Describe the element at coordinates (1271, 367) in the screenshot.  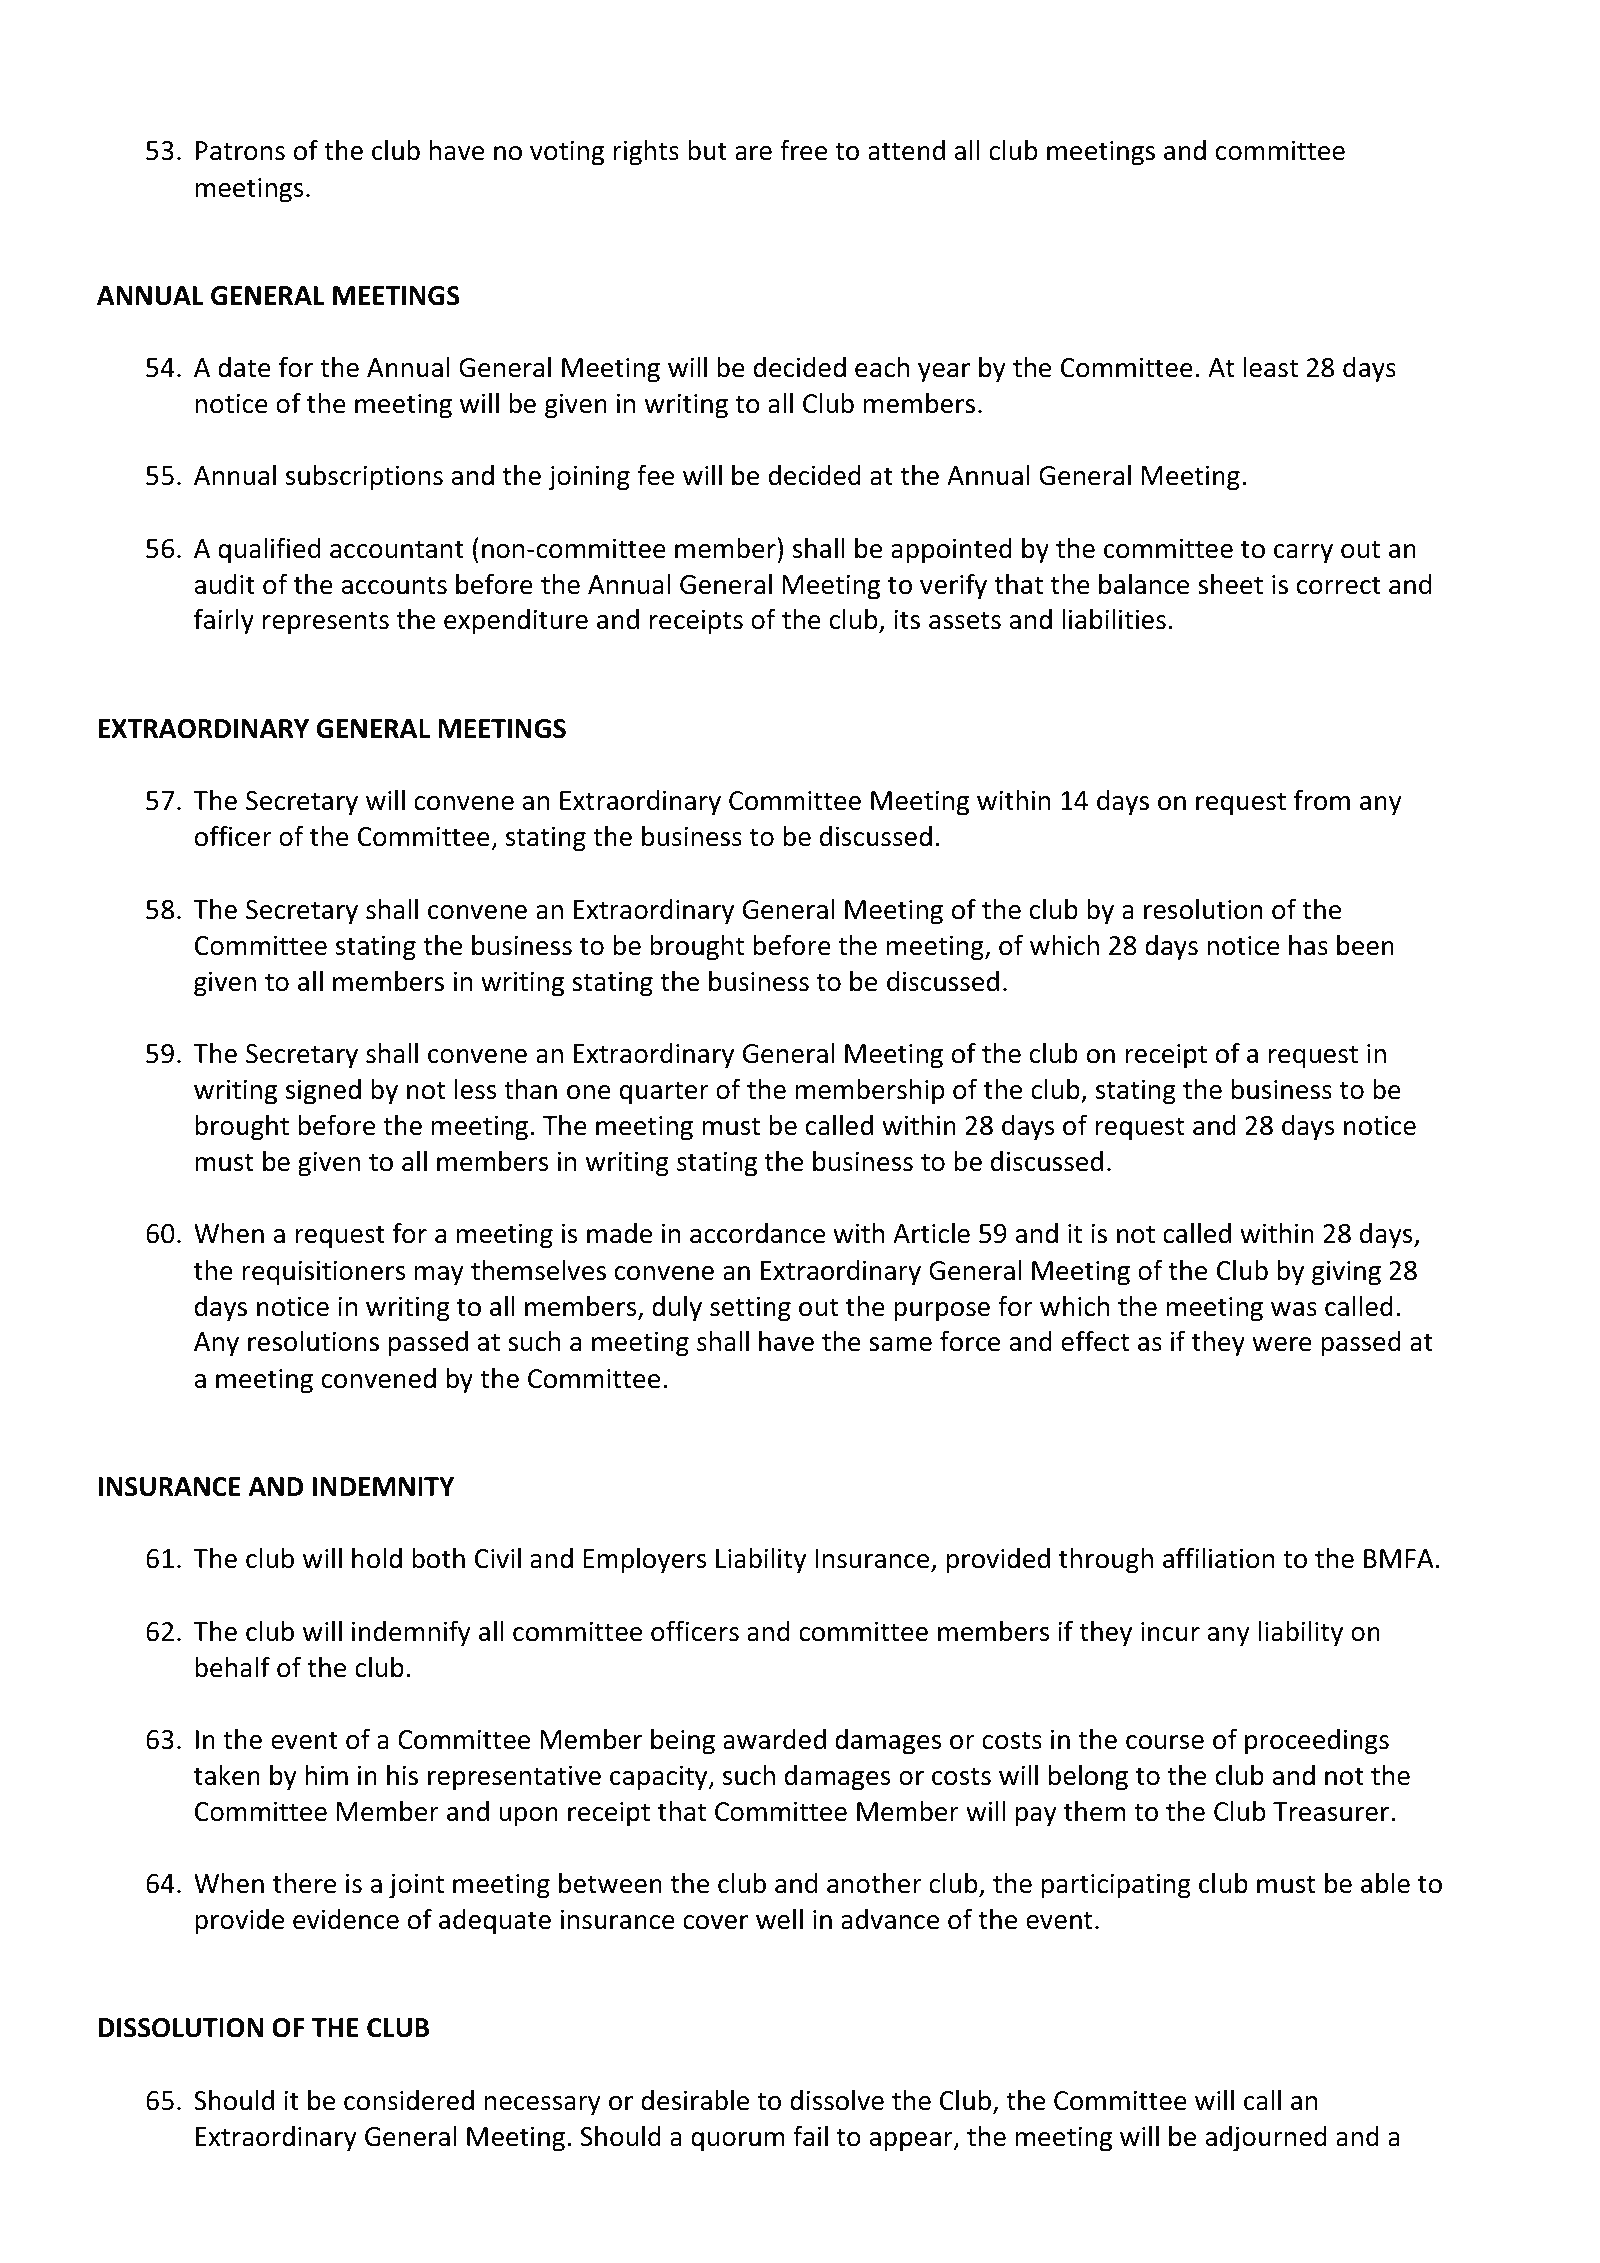
I see `least` at that location.
